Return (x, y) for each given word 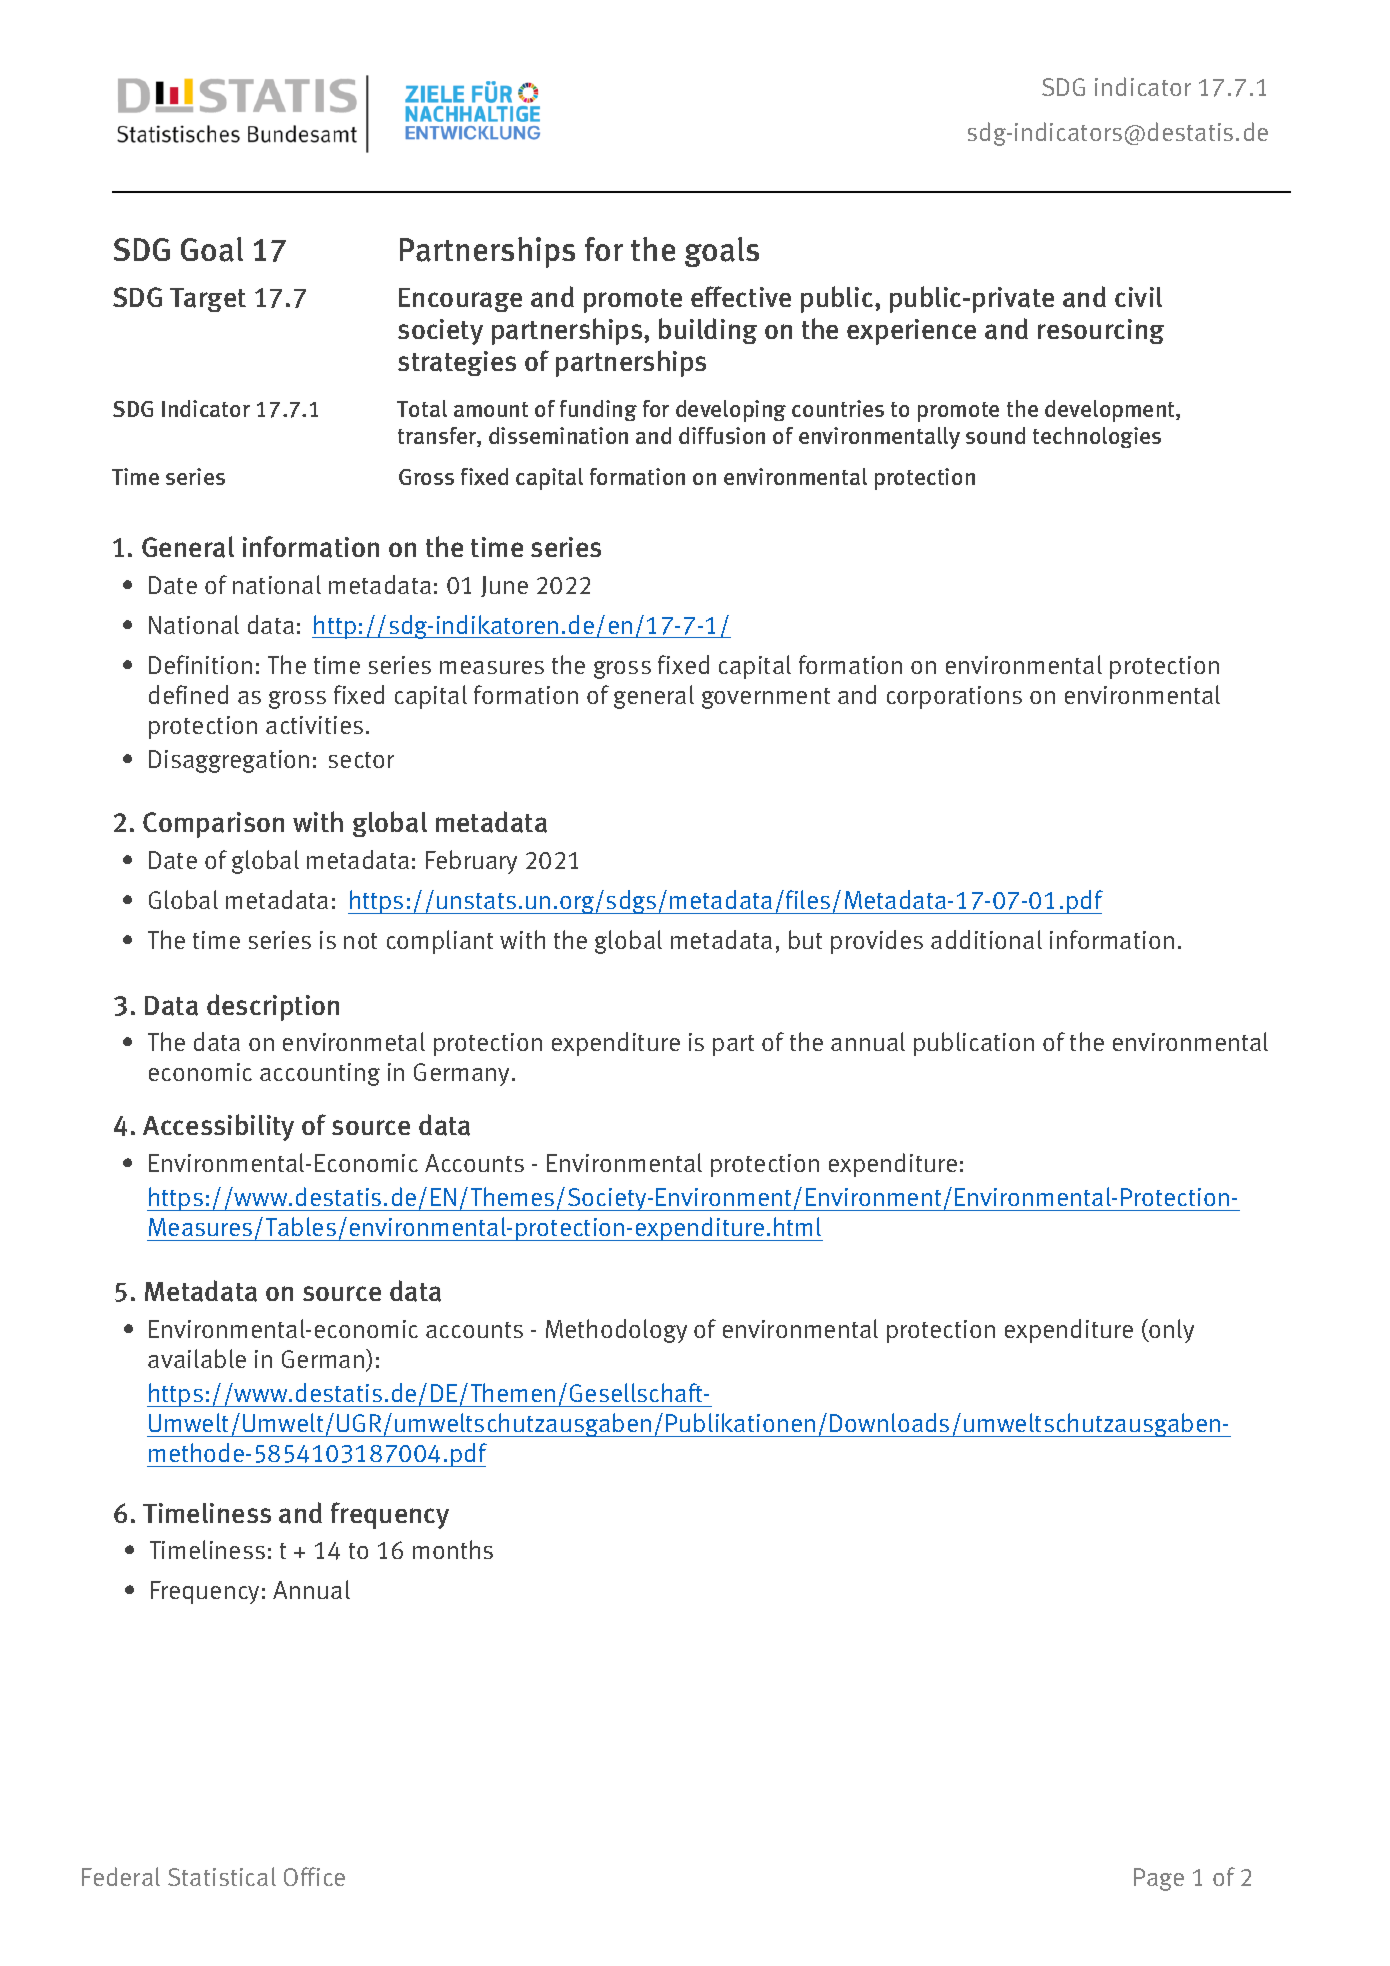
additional (986, 939)
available (197, 1358)
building (708, 331)
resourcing (1101, 331)
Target (208, 300)
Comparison (213, 825)
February (471, 862)
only (1170, 1331)
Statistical (222, 1876)
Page (1159, 1879)
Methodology (616, 1331)
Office (314, 1876)
